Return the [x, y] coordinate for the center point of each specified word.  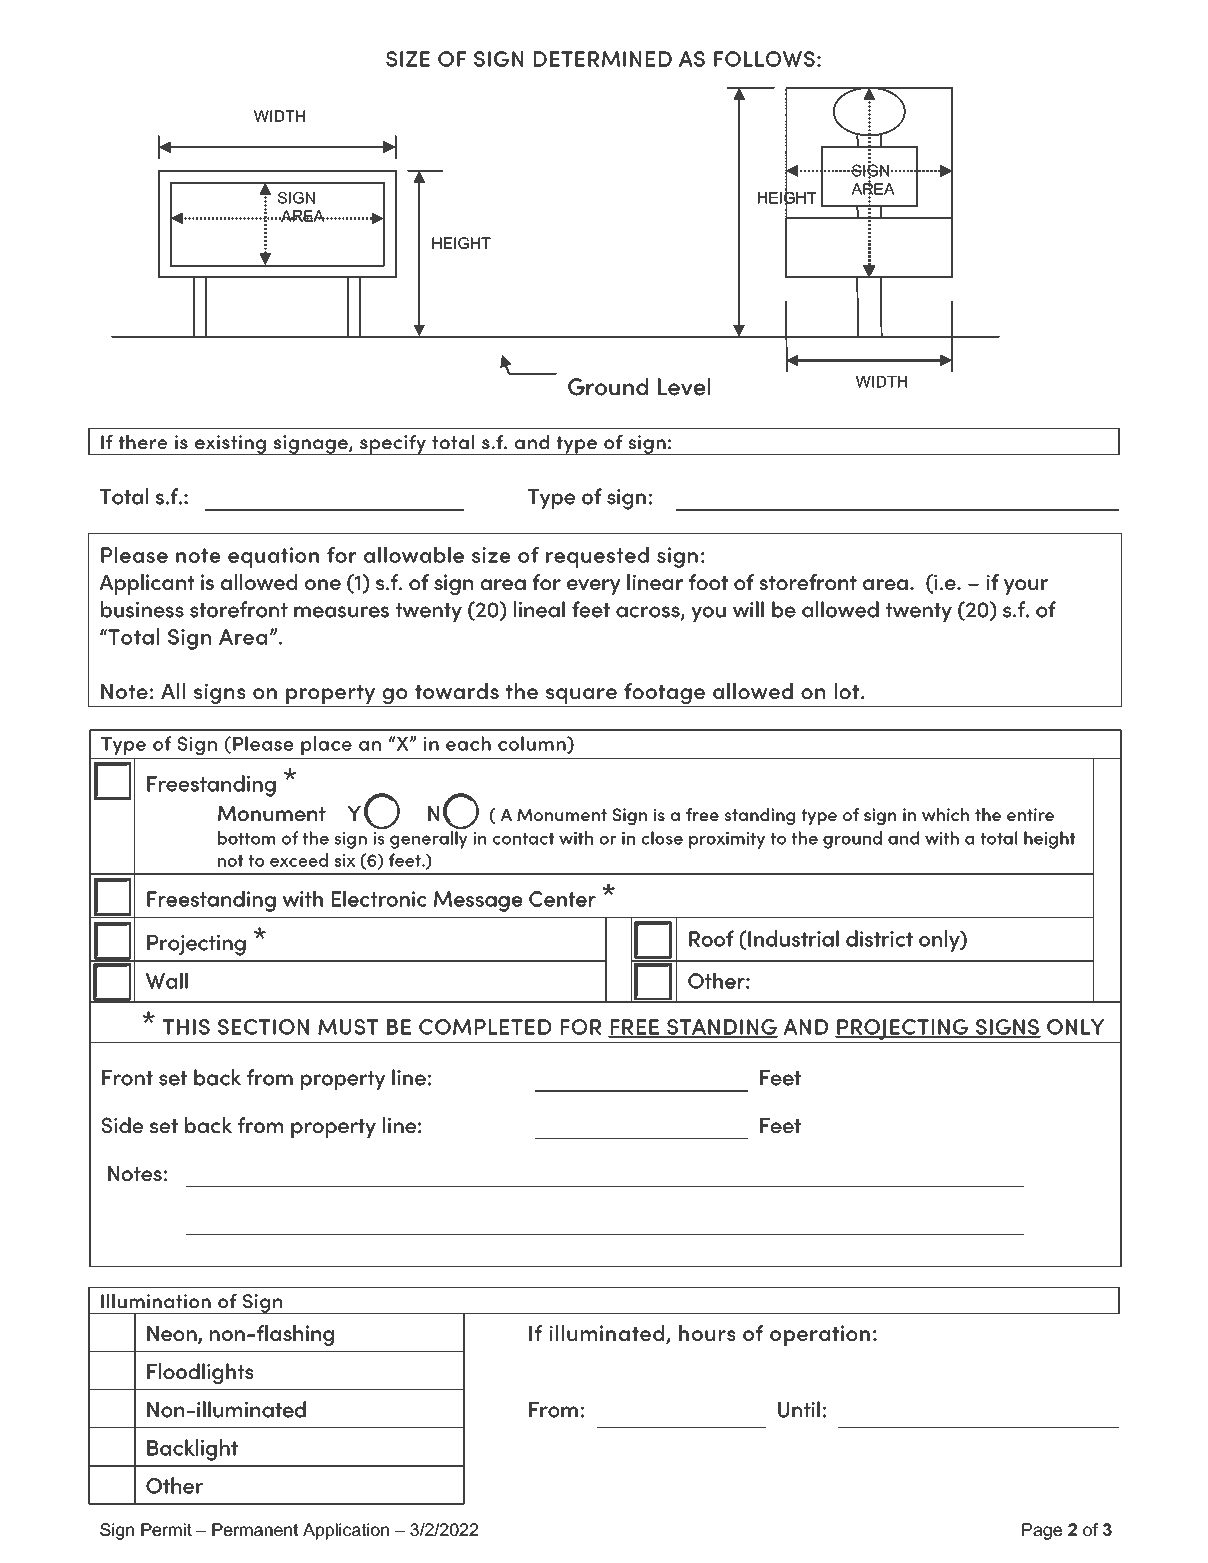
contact [523, 839]
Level [684, 387]
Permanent [255, 1529]
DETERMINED [603, 59]
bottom [246, 838]
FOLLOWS [764, 59]
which [945, 814]
